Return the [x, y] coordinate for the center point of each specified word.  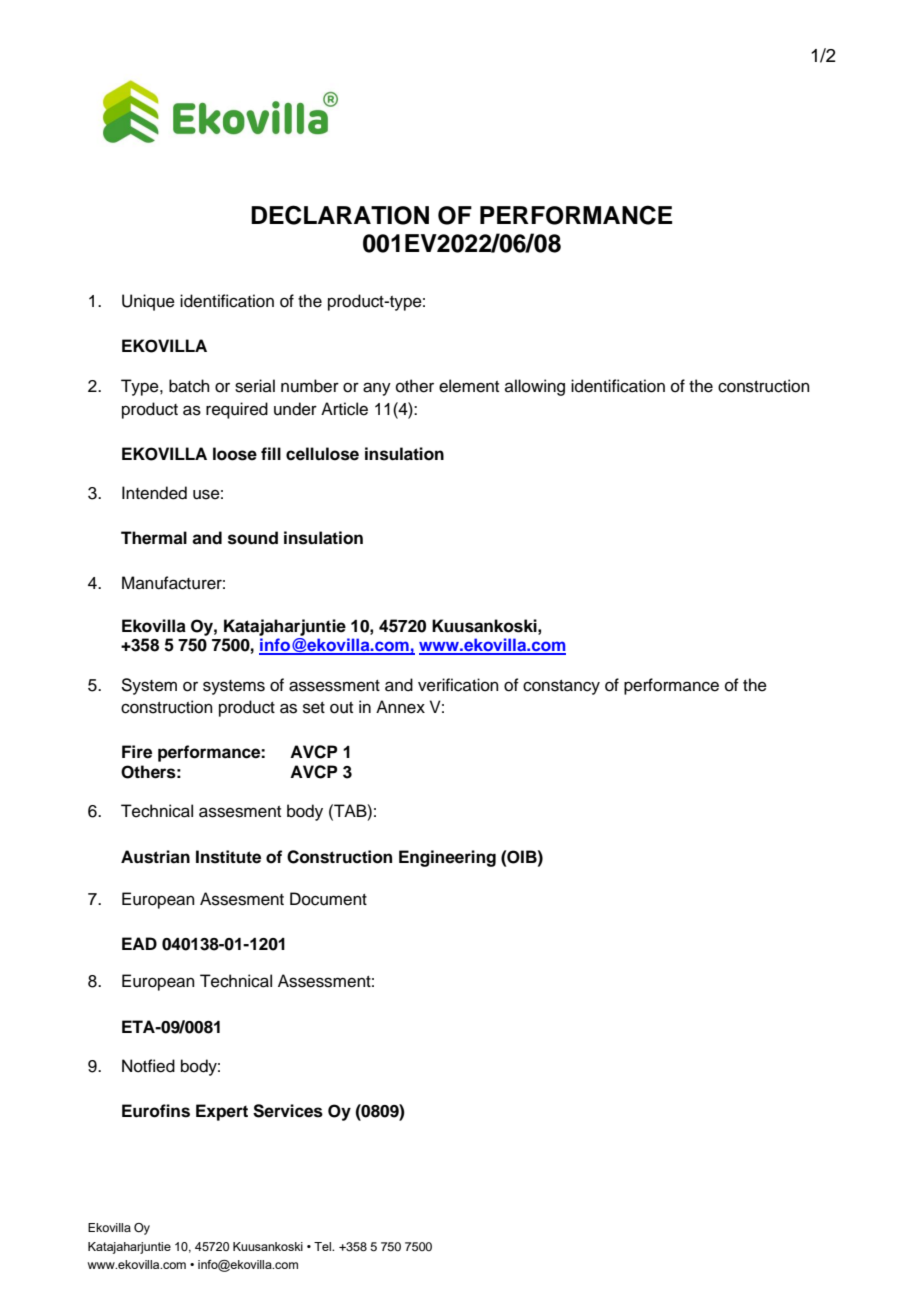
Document [328, 899]
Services [288, 1111]
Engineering [447, 858]
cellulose [322, 454]
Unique [148, 302]
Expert [222, 1112]
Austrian [155, 857]
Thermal [154, 538]
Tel [324, 1246]
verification [458, 685]
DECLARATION [340, 215]
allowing [535, 387]
